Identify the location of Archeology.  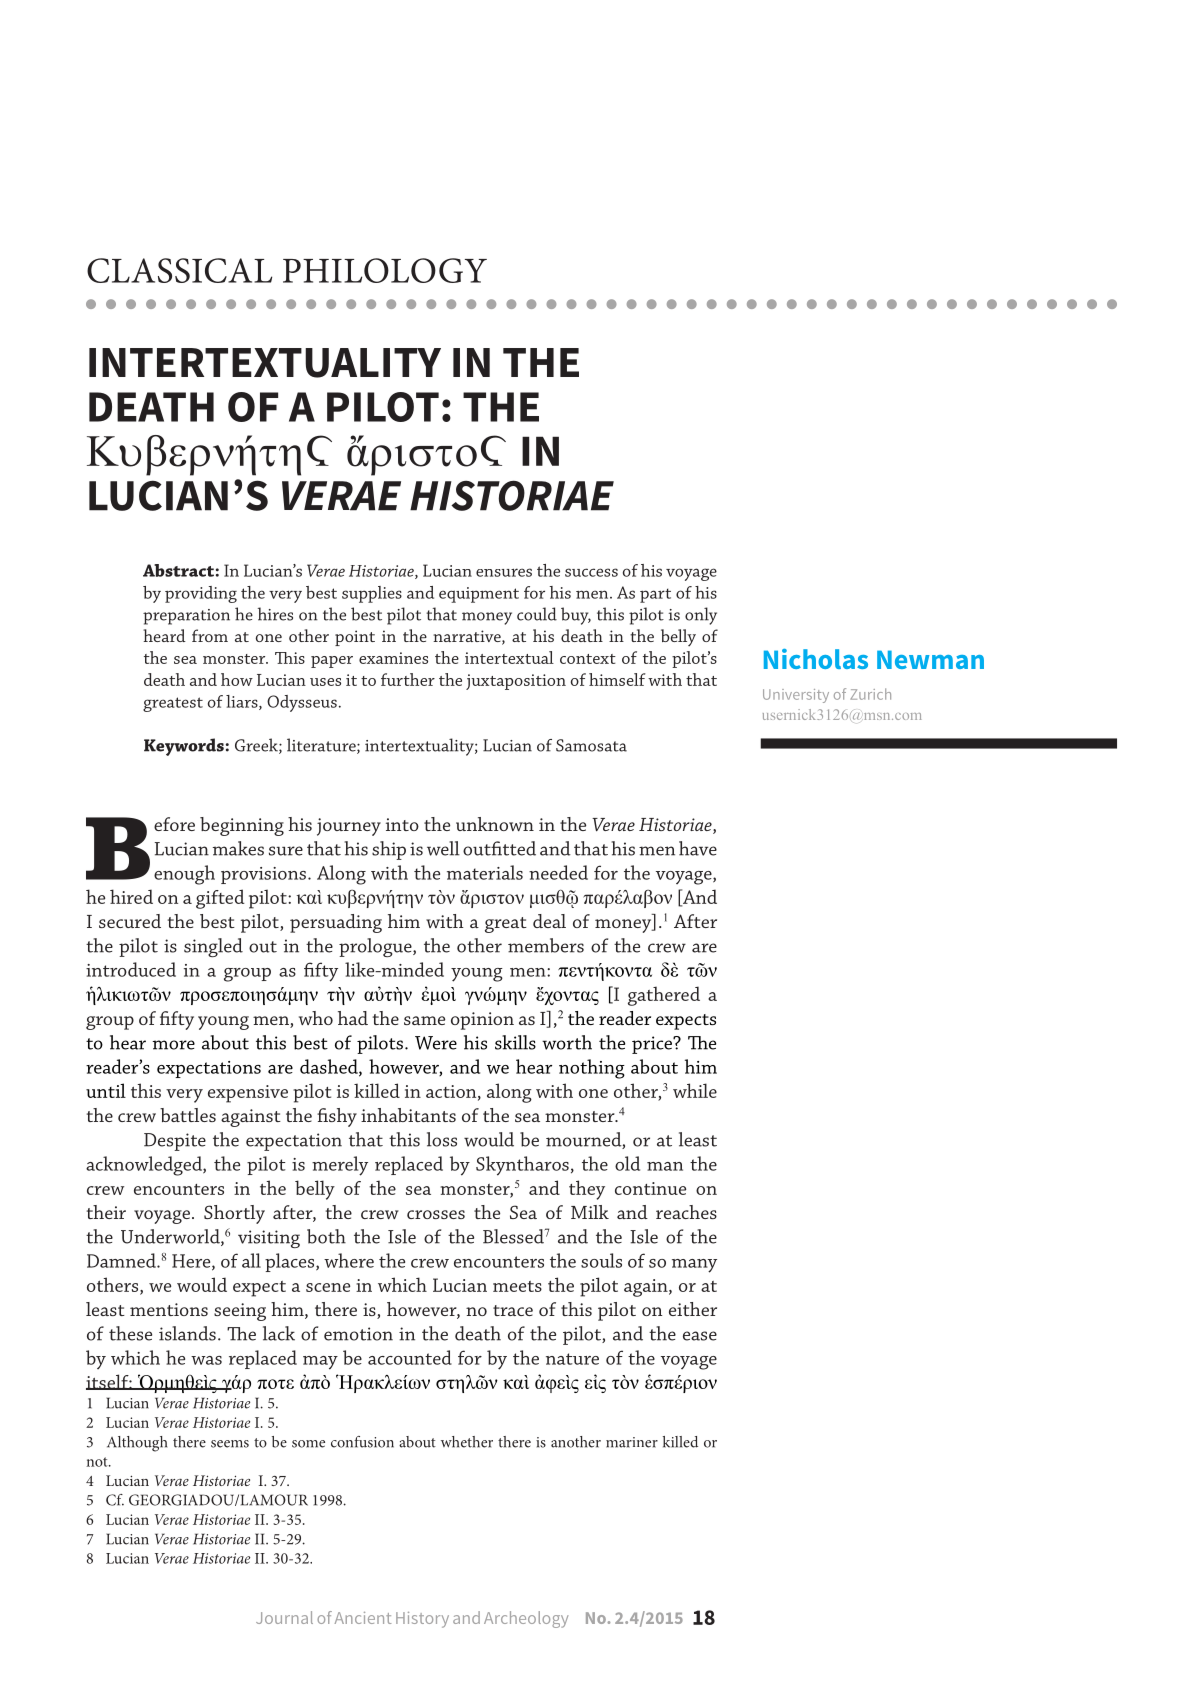
(526, 1619).
